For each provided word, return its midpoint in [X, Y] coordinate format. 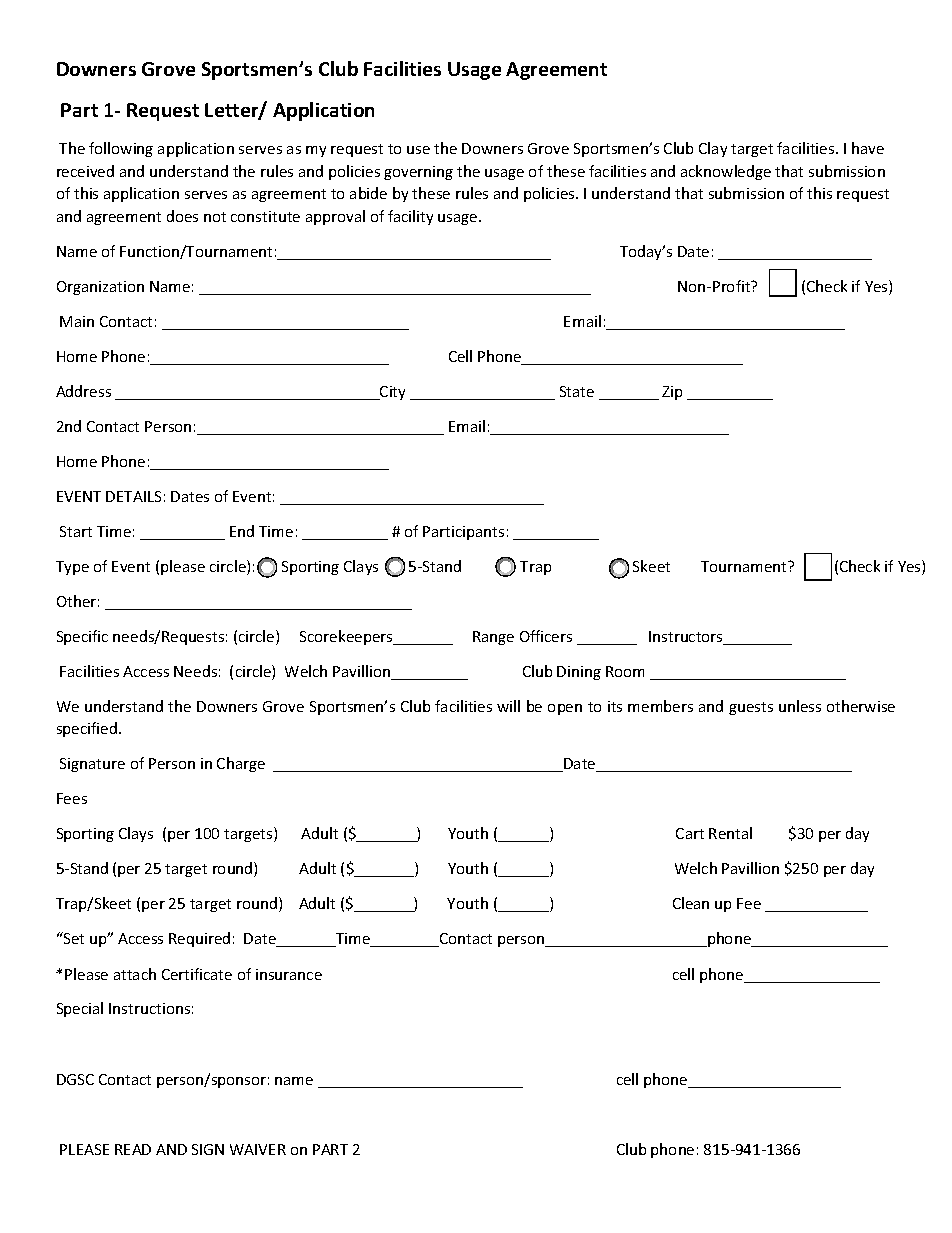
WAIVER [258, 1149]
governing [418, 173]
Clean [691, 903]
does [182, 216]
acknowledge [726, 172]
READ [133, 1149]
